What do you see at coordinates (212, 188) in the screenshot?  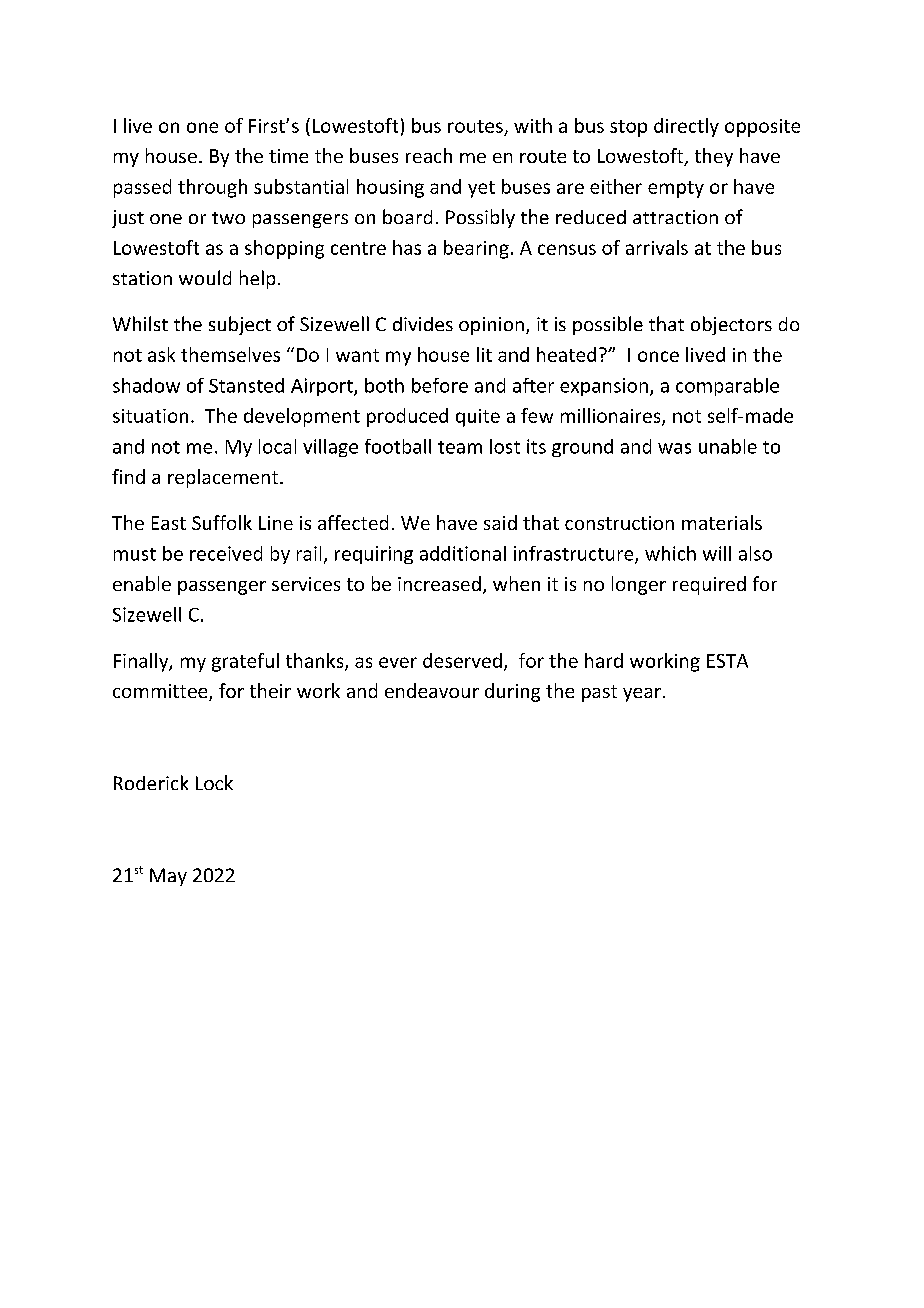 I see `through` at bounding box center [212, 188].
